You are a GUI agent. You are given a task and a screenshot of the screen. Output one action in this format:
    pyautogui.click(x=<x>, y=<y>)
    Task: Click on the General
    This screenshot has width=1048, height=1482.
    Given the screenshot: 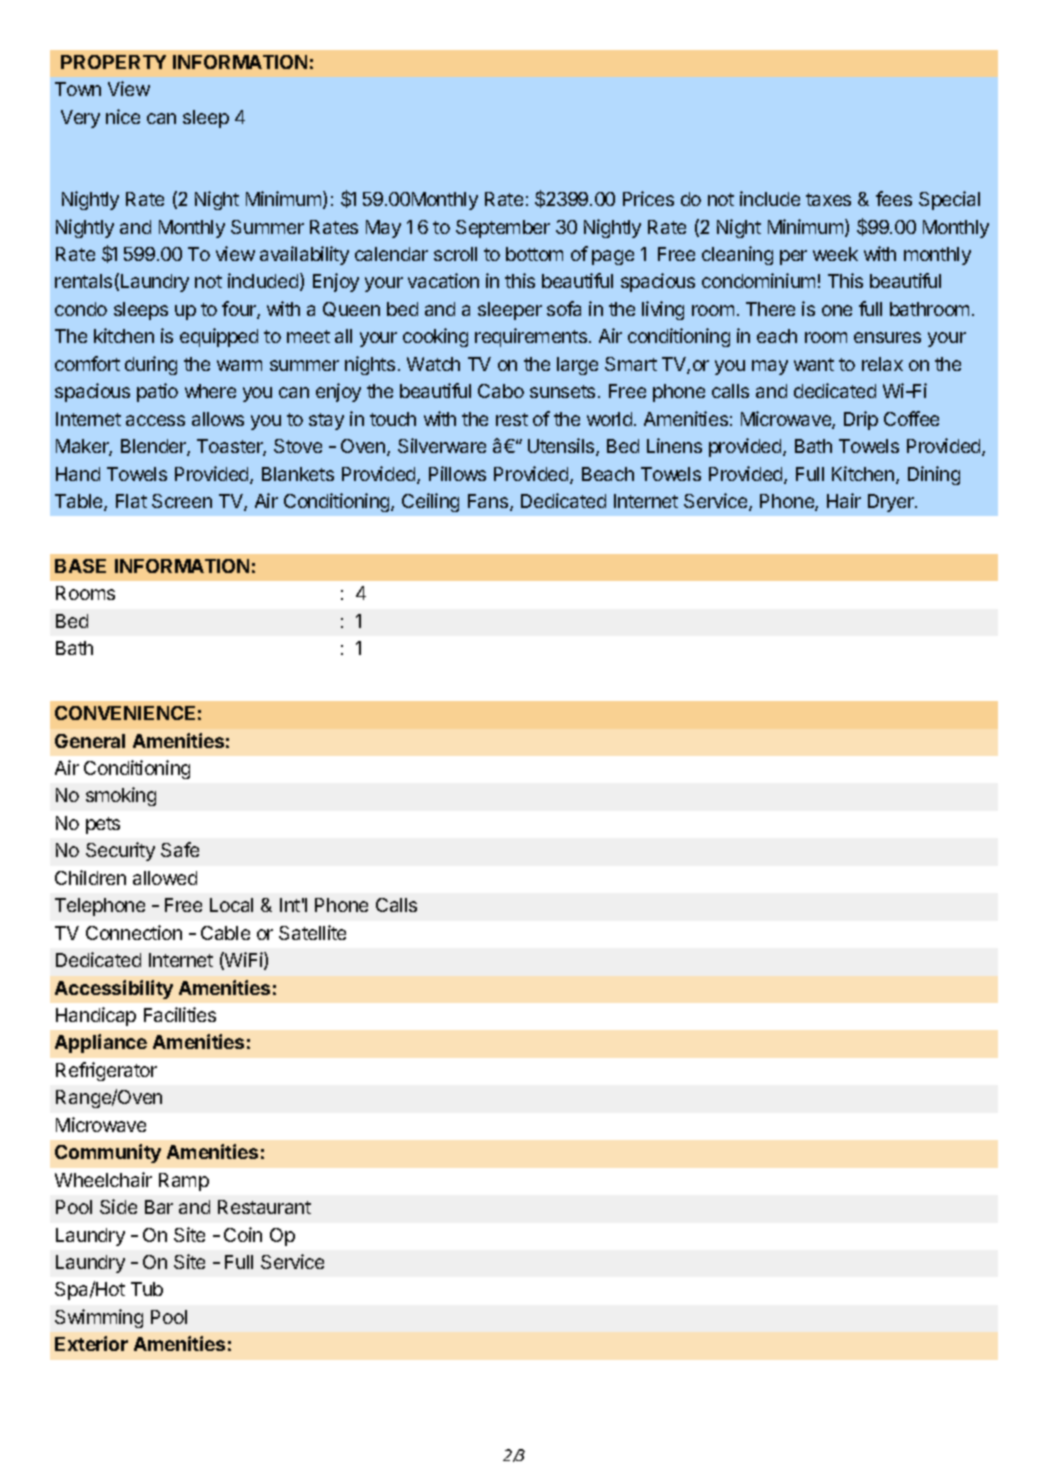 What is the action you would take?
    pyautogui.click(x=90, y=741)
